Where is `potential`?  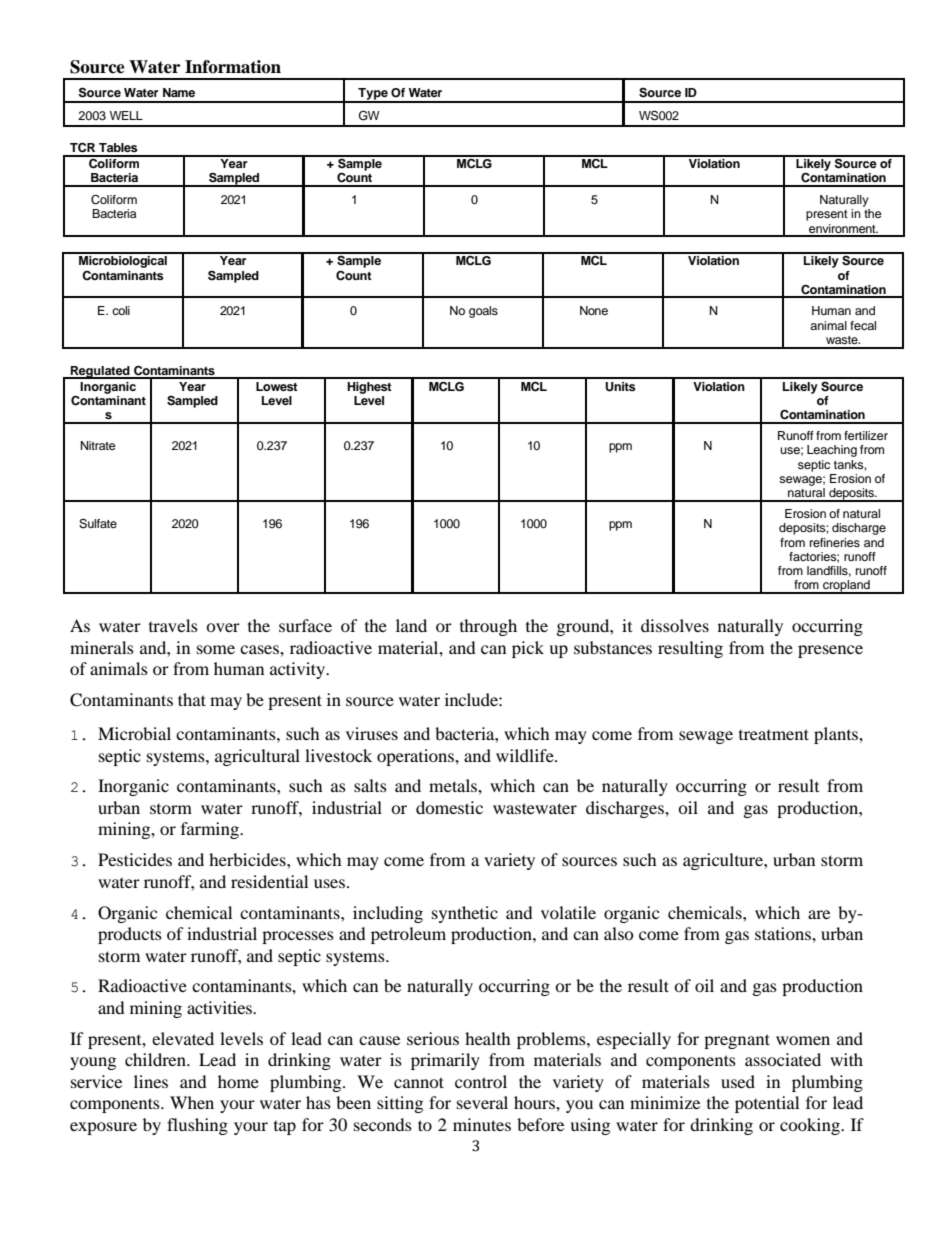 potential is located at coordinates (767, 1104).
